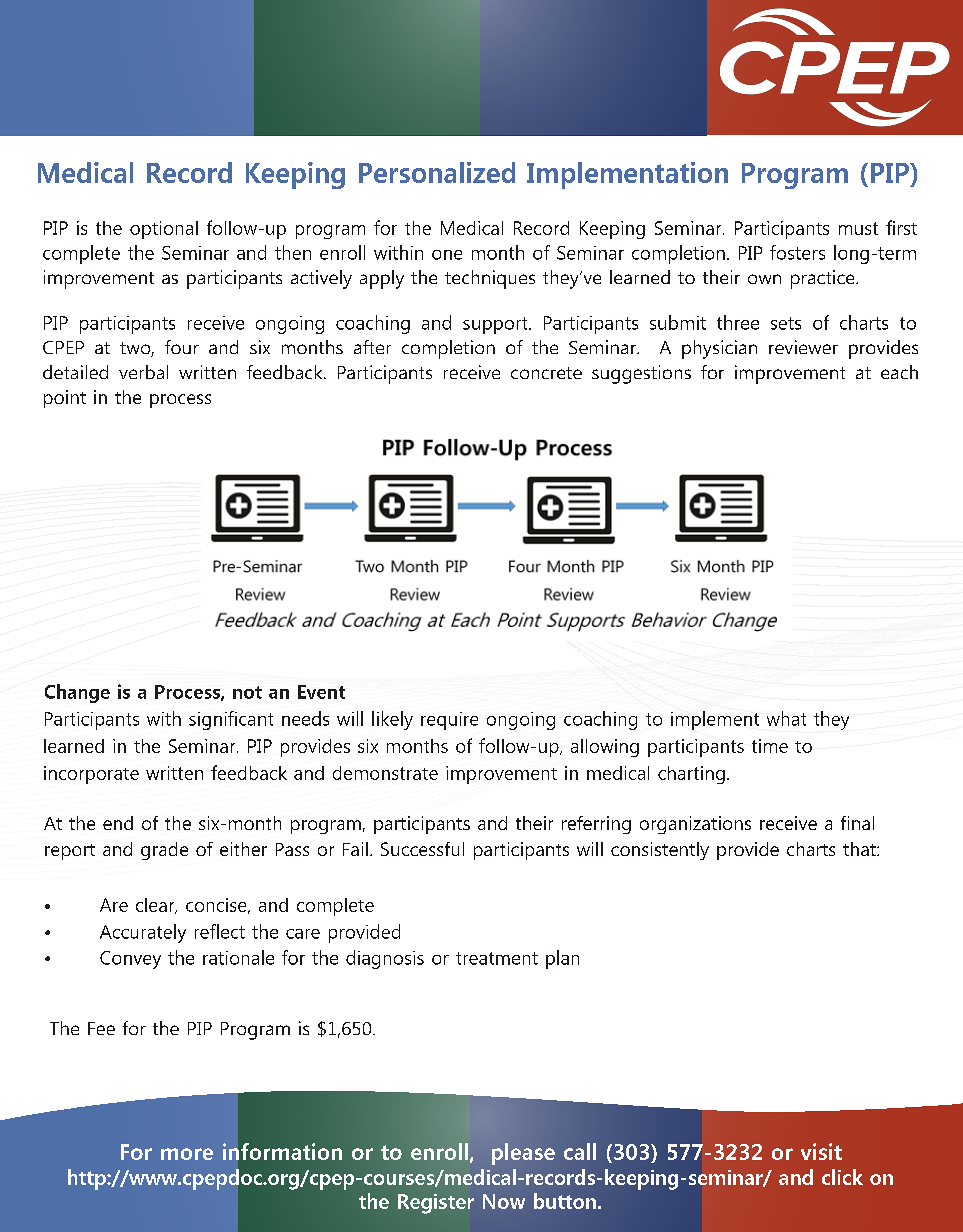  Describe the element at coordinates (422, 849) in the screenshot. I see `Successful` at that location.
